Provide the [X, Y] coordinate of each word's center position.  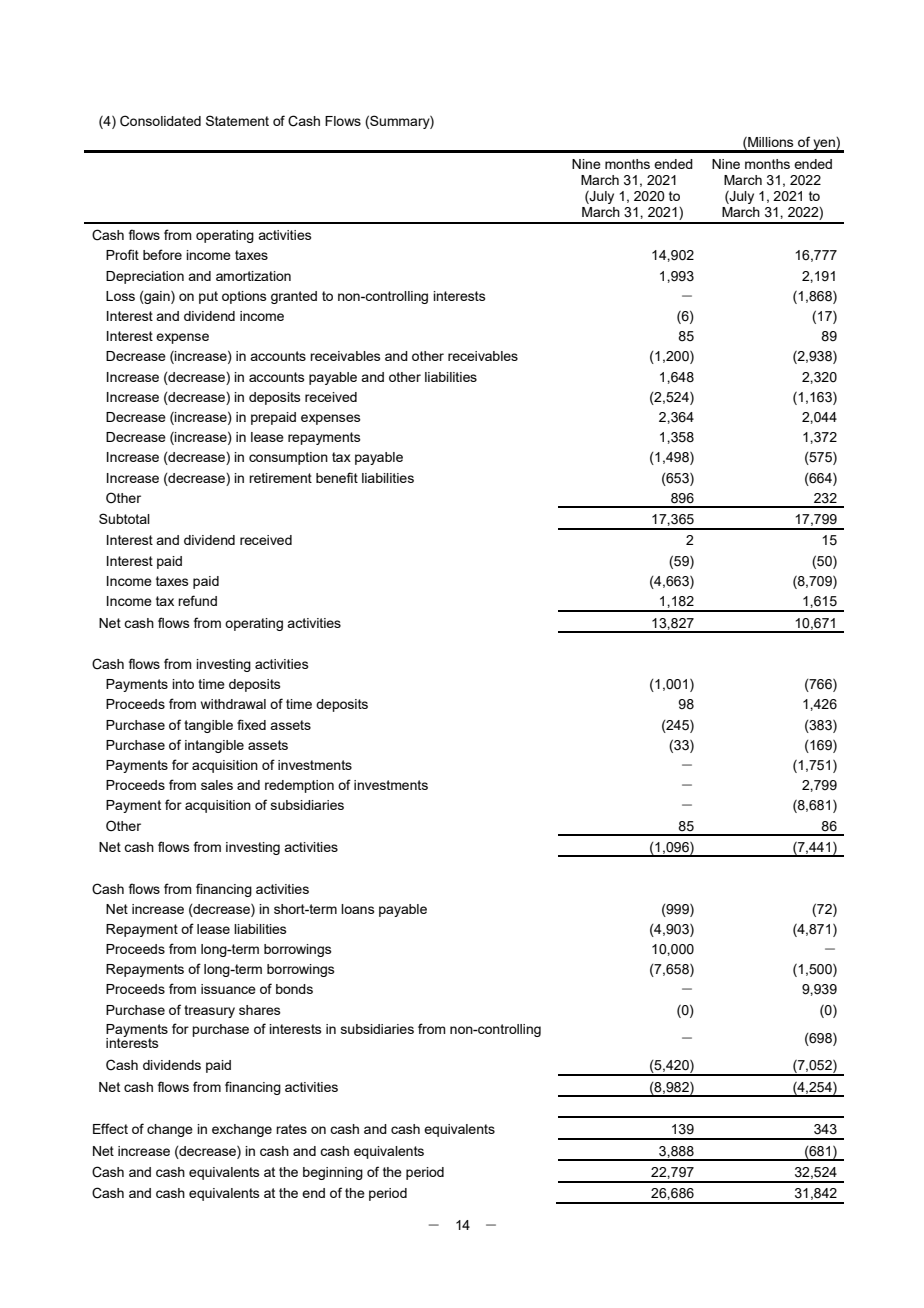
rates [291, 1129]
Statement [237, 120]
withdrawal [233, 704]
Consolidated [160, 121]
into [183, 684]
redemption [299, 786]
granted [294, 297]
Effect [110, 1128]
